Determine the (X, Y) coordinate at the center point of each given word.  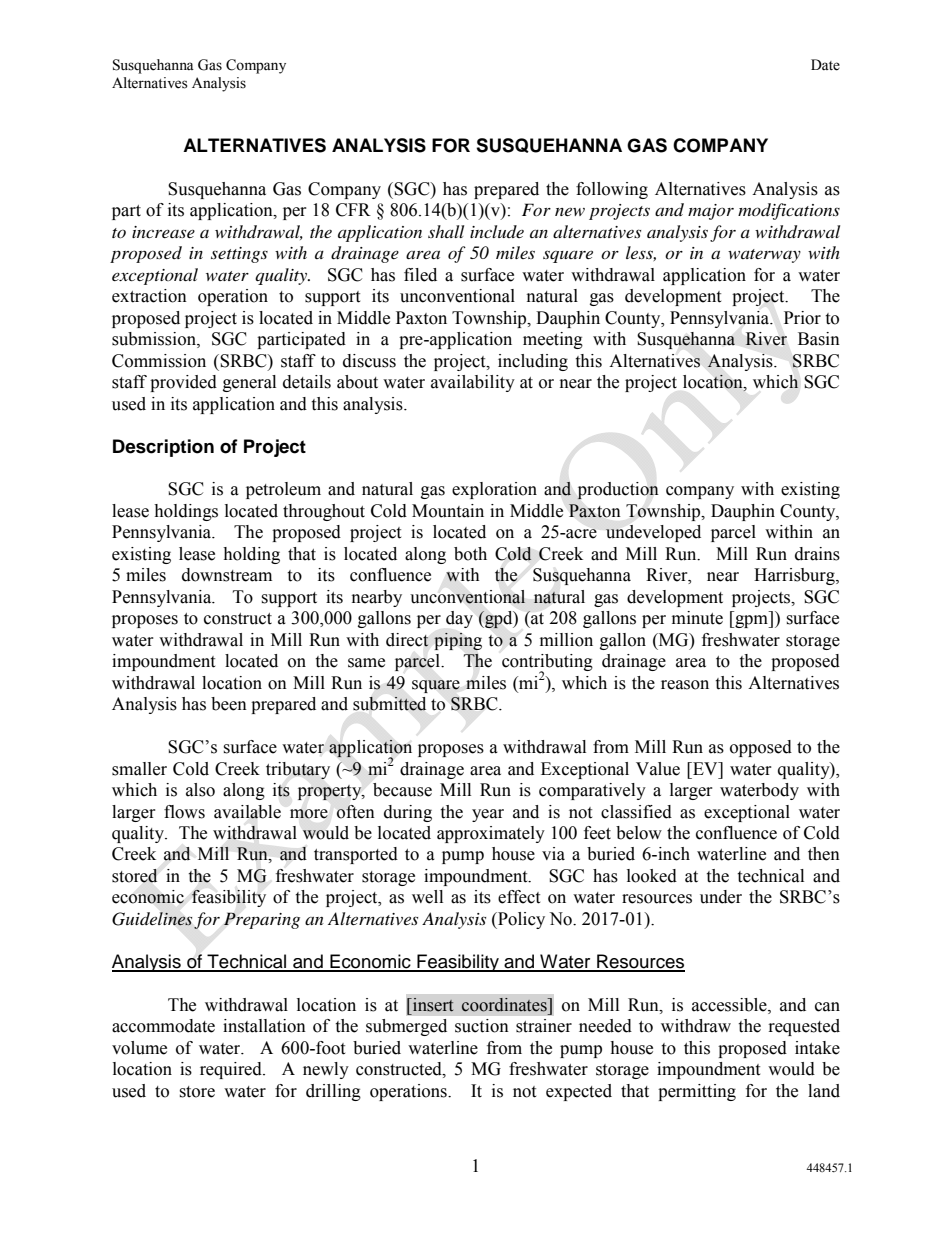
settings (239, 255)
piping (458, 641)
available (247, 812)
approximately (491, 834)
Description (163, 448)
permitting (697, 1092)
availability (473, 383)
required (232, 1070)
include (497, 231)
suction (482, 1026)
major (711, 212)
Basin (819, 339)
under (721, 897)
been (229, 704)
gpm (752, 621)
